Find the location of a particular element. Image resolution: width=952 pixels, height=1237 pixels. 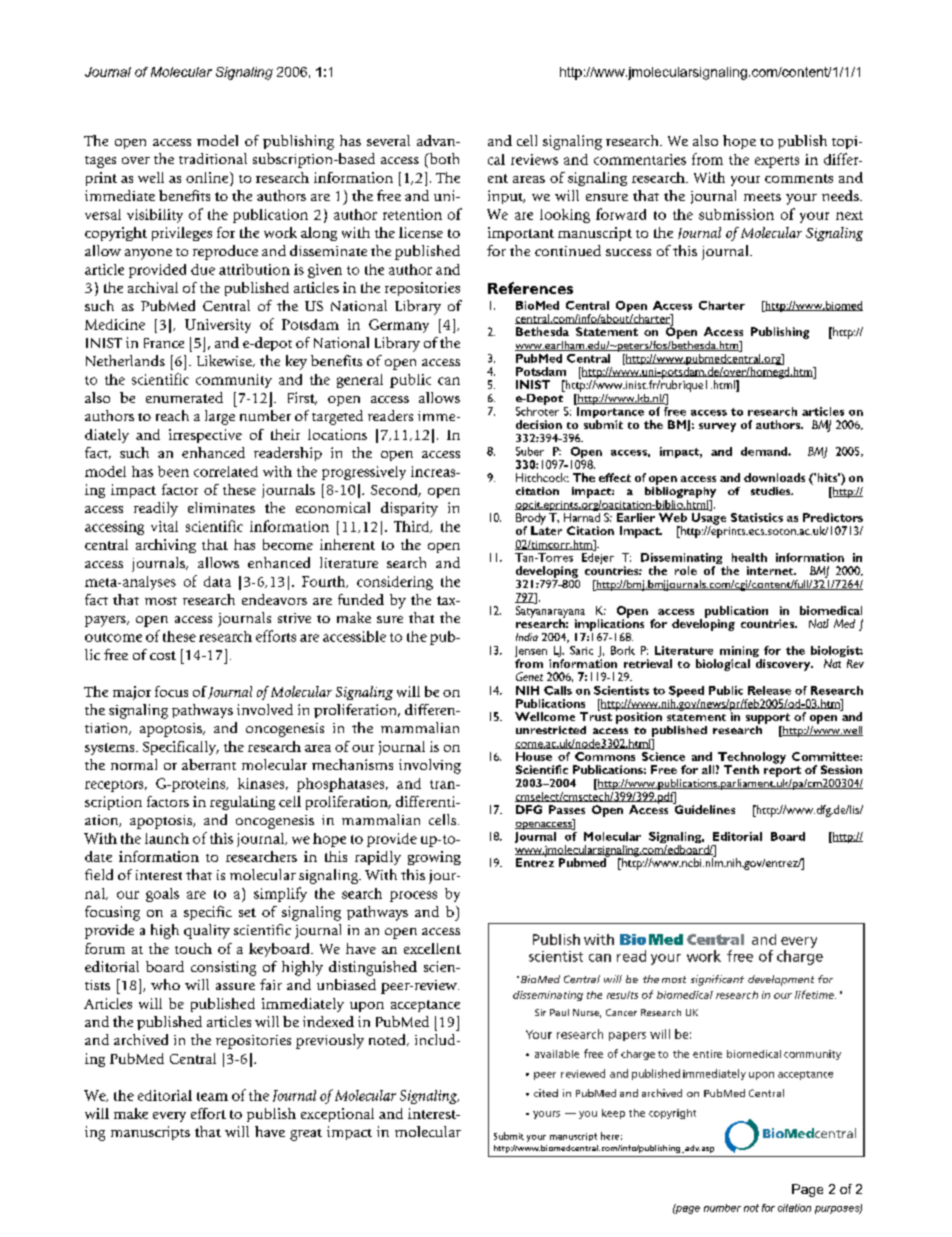

India is located at coordinates (527, 637).
